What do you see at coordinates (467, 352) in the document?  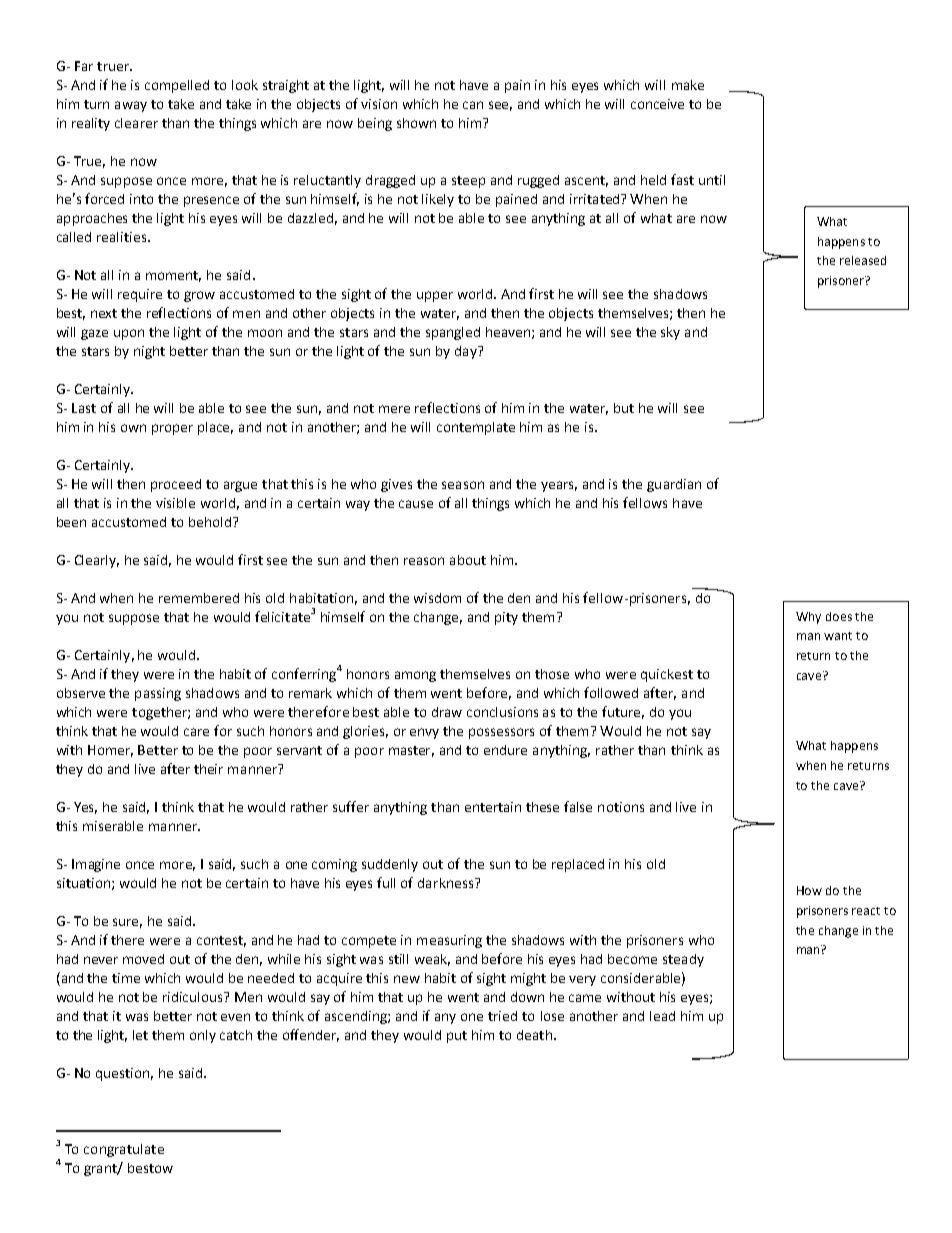 I see `day` at bounding box center [467, 352].
